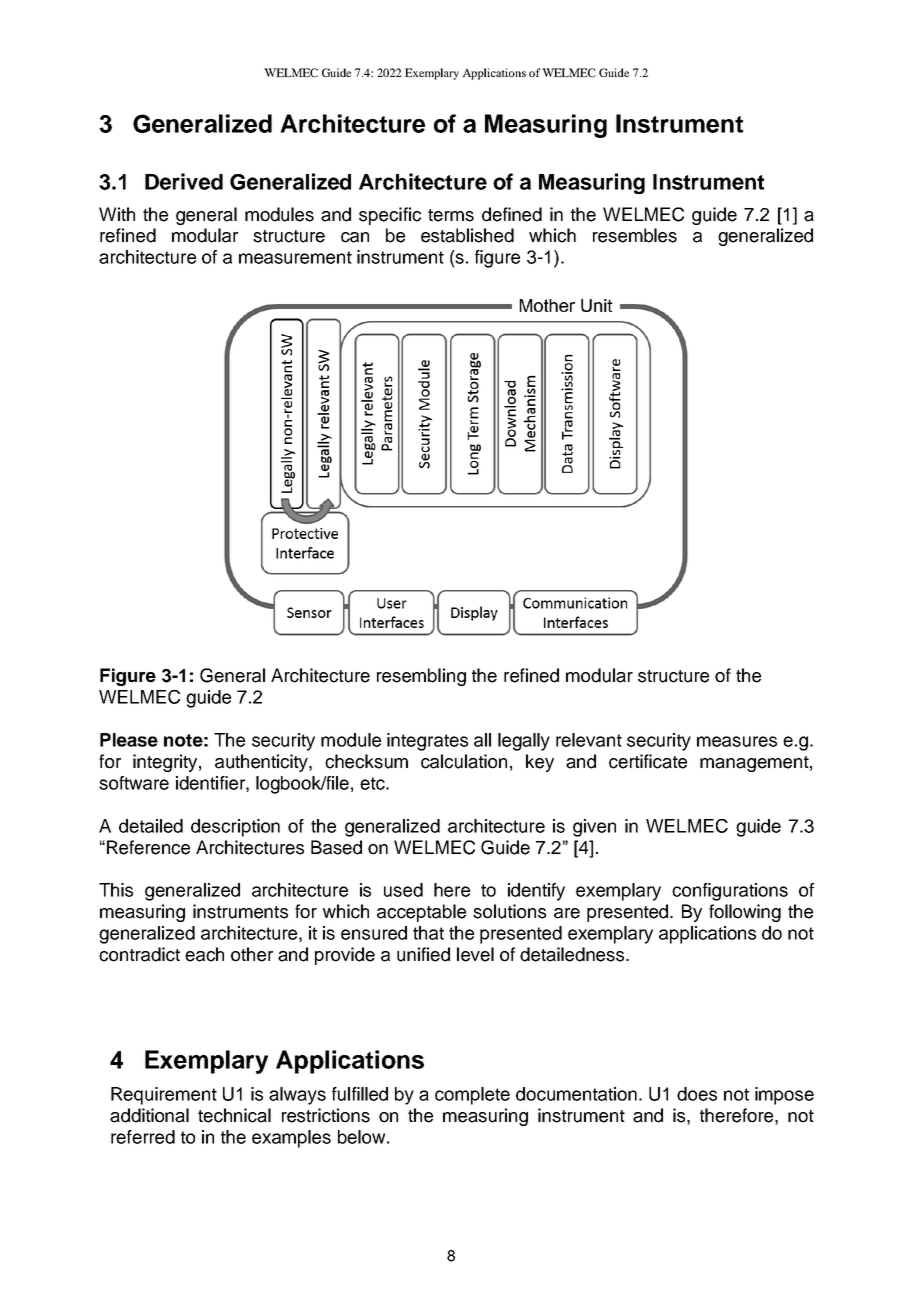 The image size is (924, 1308). What do you see at coordinates (648, 761) in the page?
I see `certificate` at bounding box center [648, 761].
